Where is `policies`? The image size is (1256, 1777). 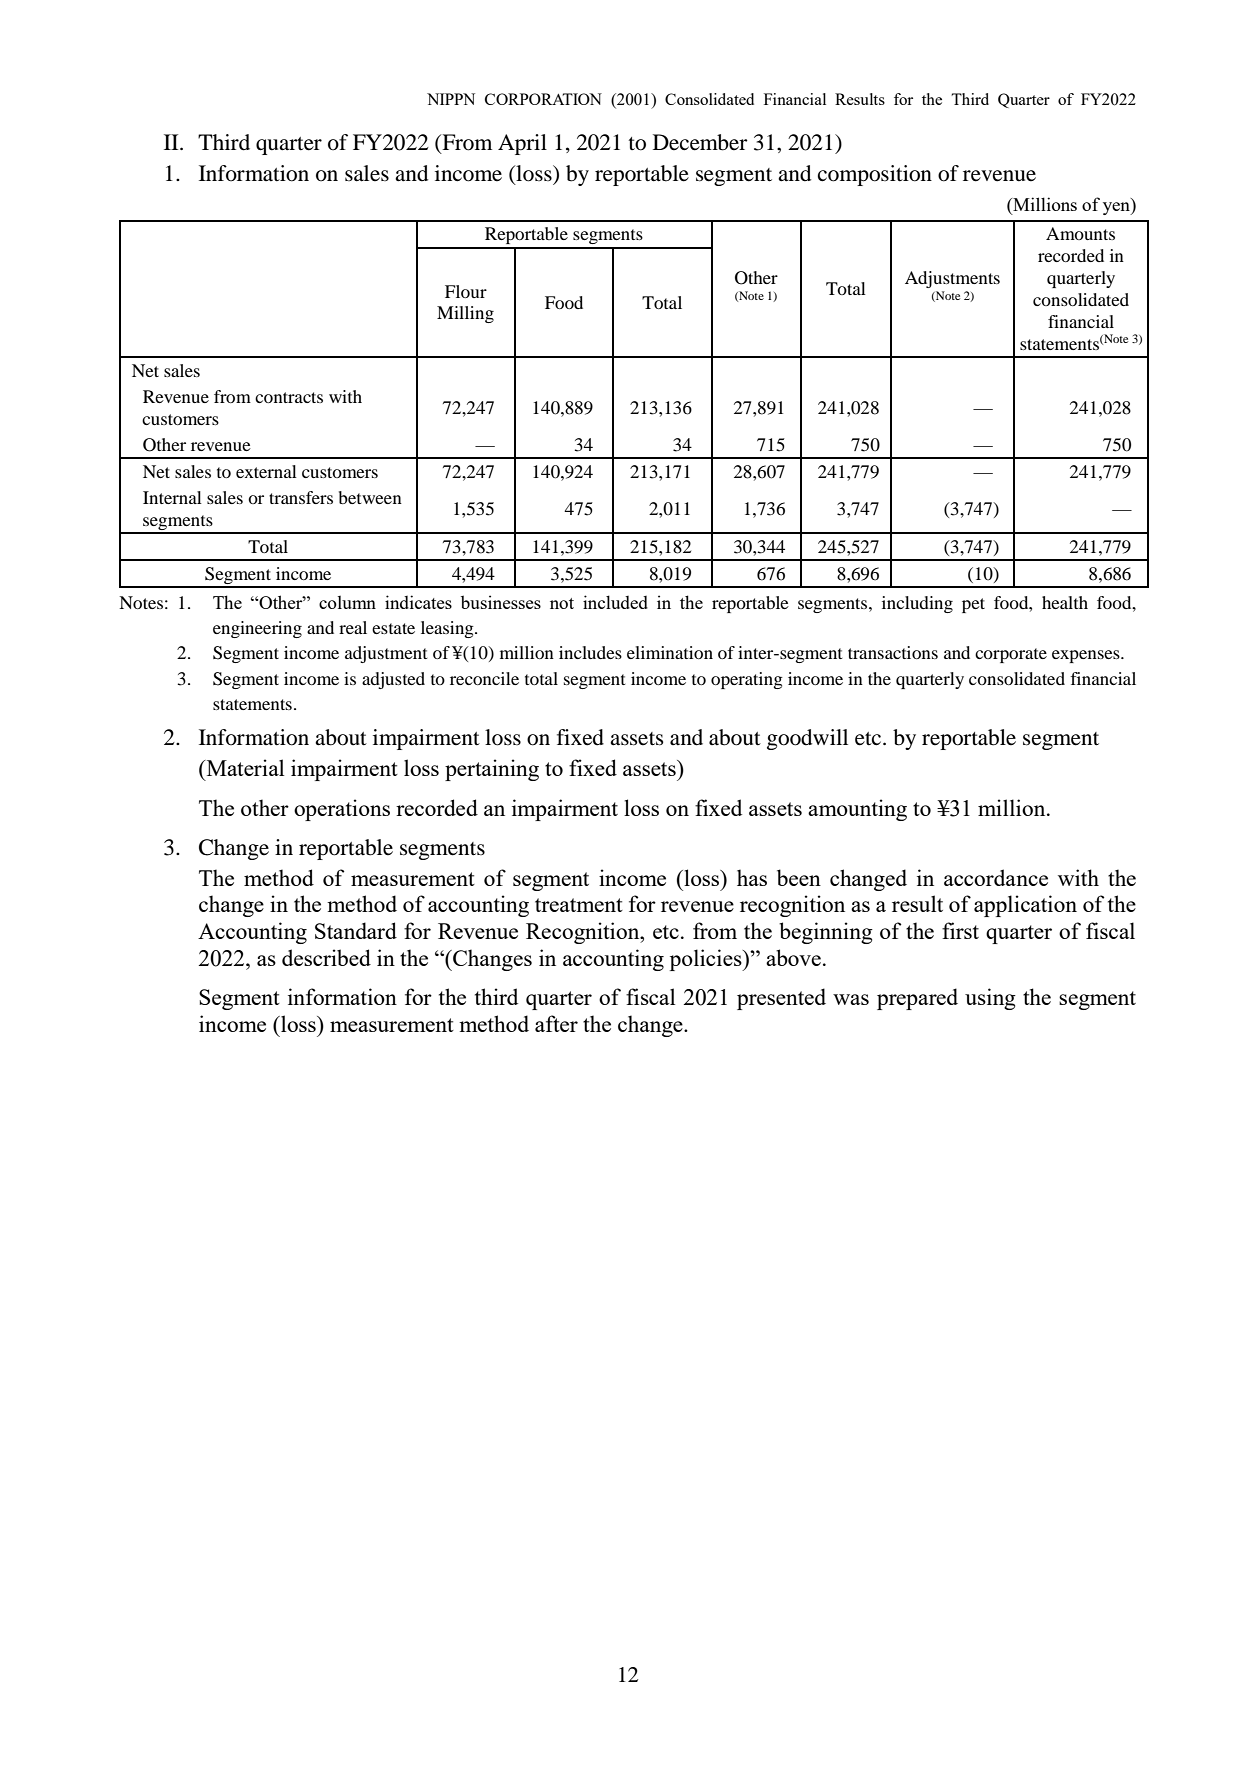 policies is located at coordinates (707, 960).
